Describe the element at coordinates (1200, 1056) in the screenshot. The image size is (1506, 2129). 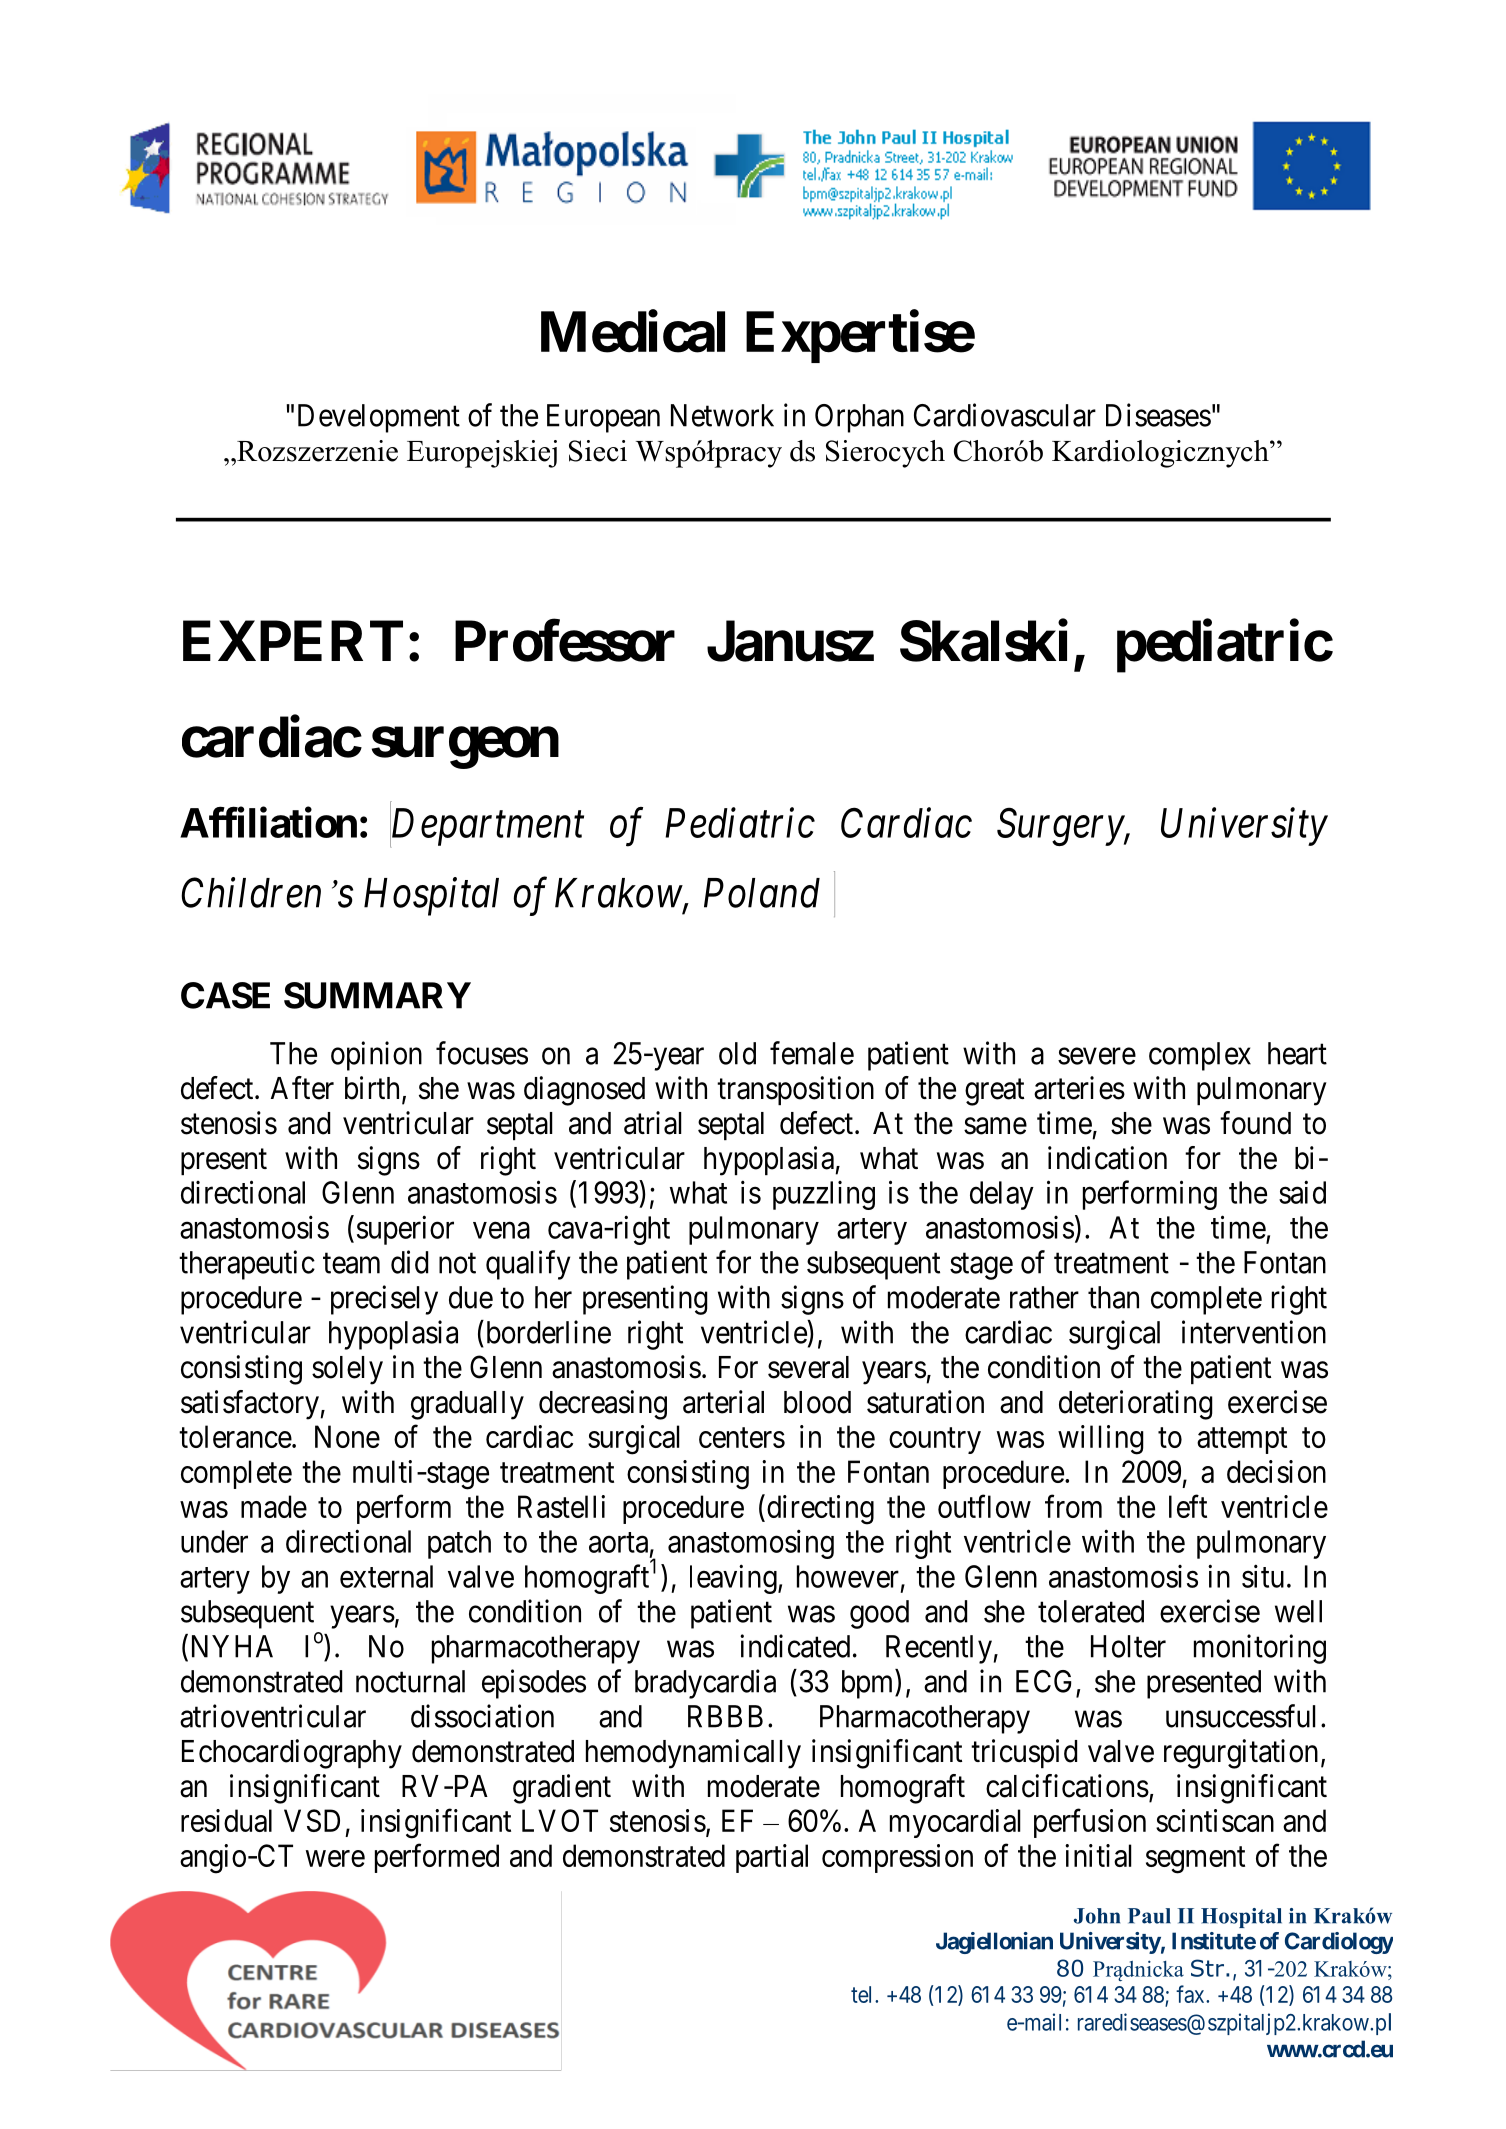
I see `complex` at that location.
